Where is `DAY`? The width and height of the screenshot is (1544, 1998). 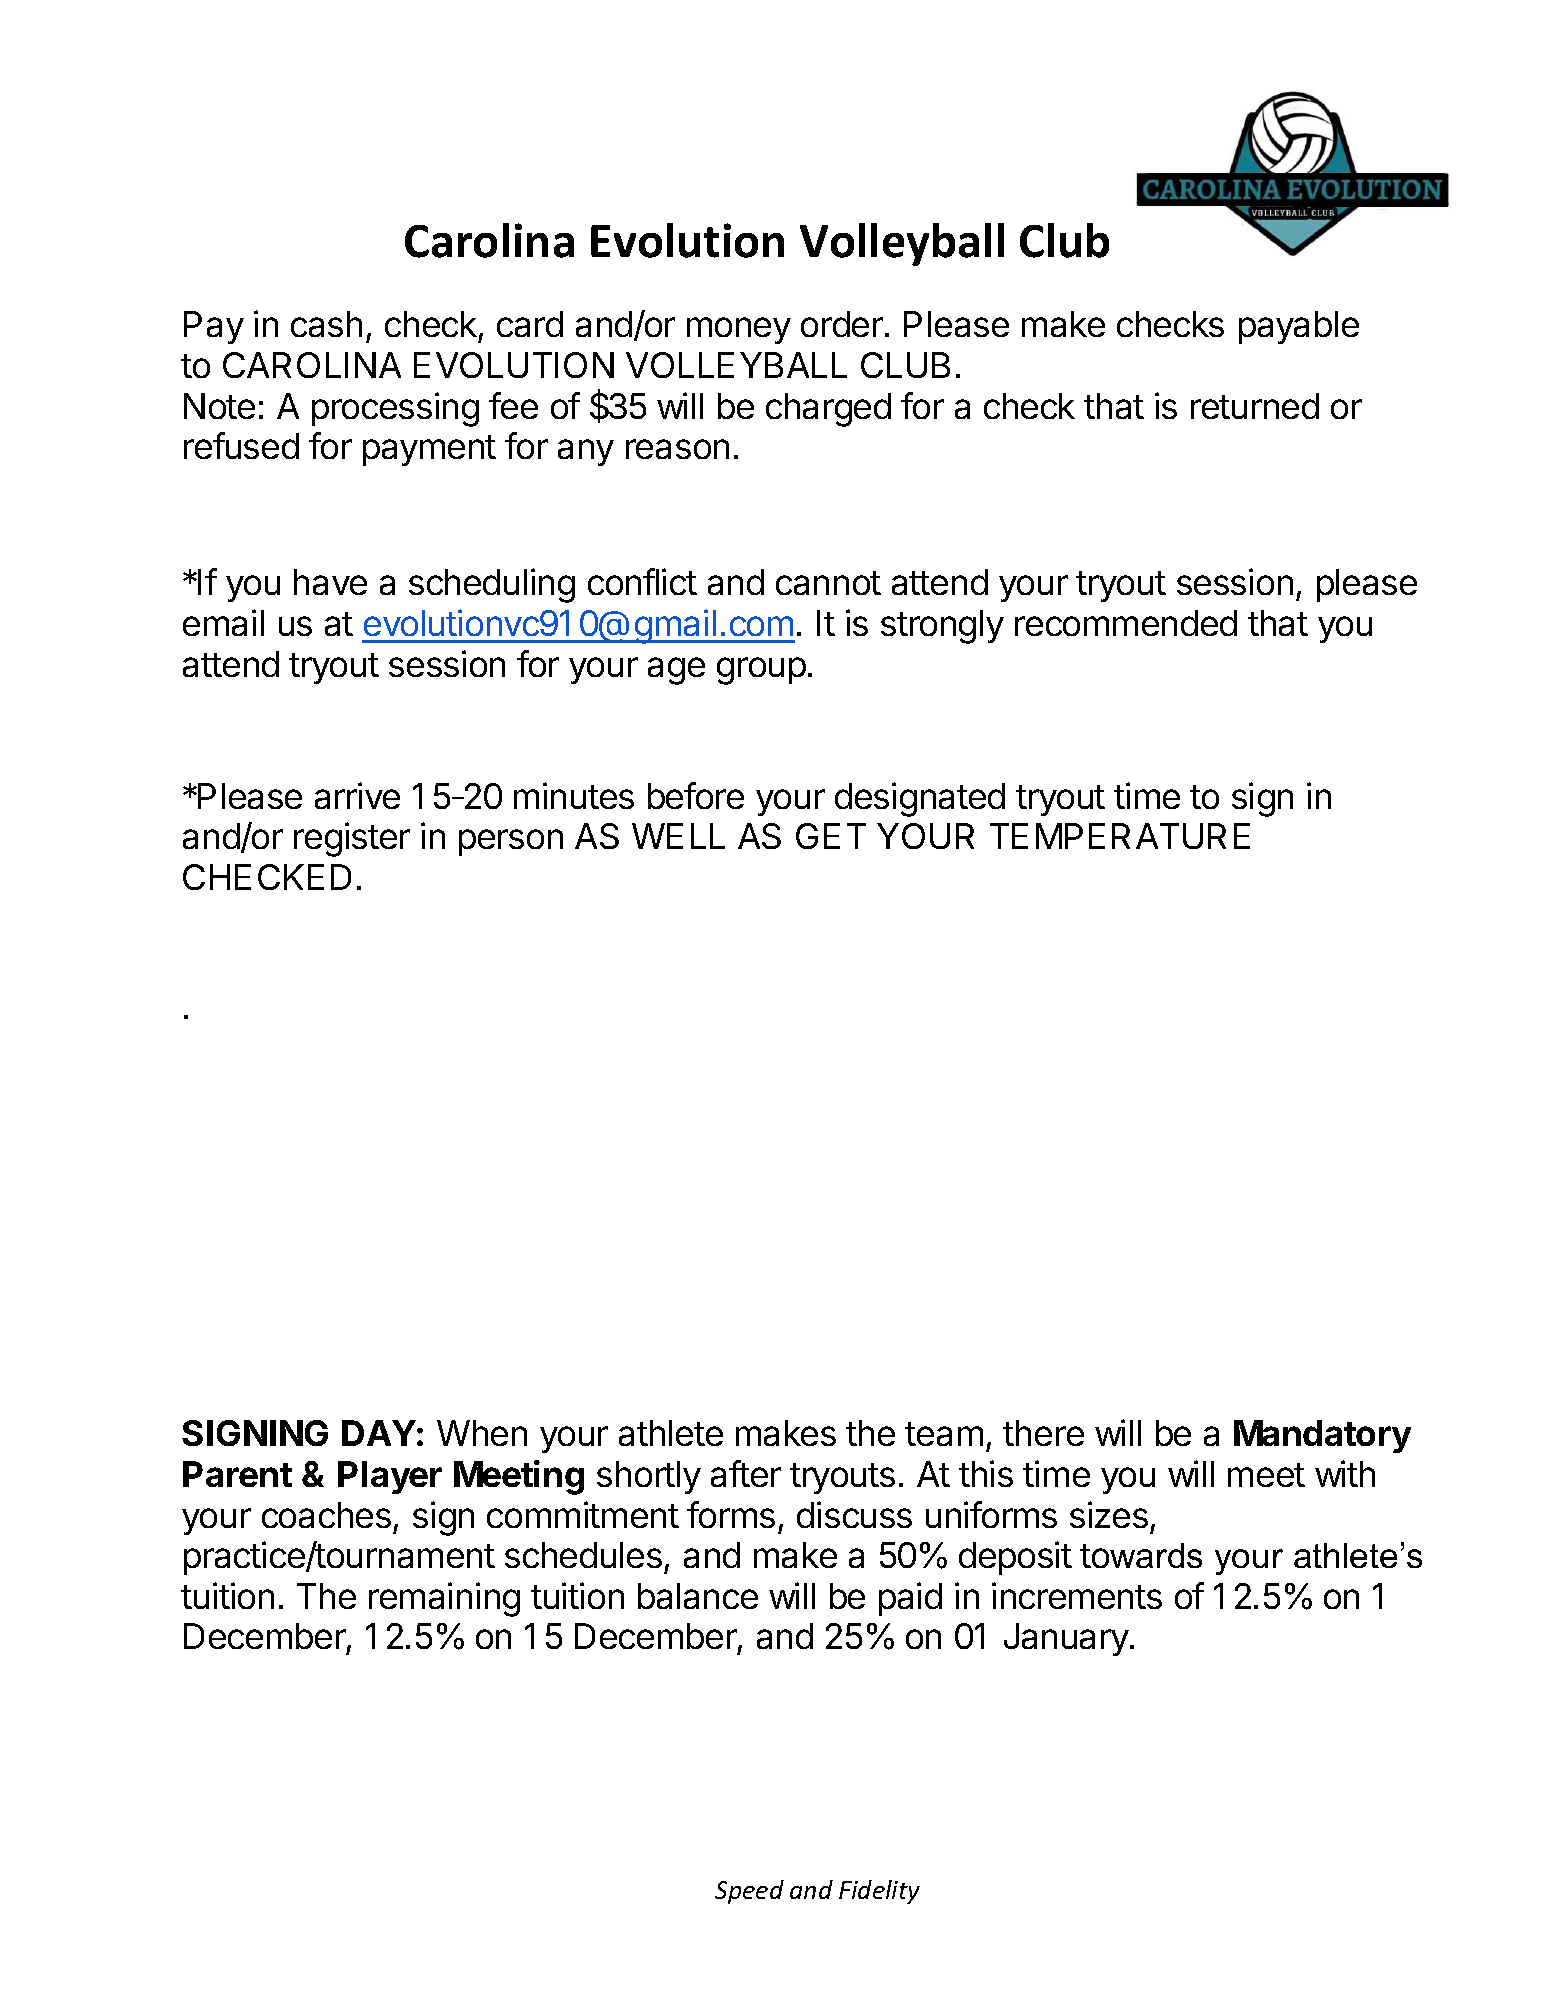
DAY is located at coordinates (379, 1433).
